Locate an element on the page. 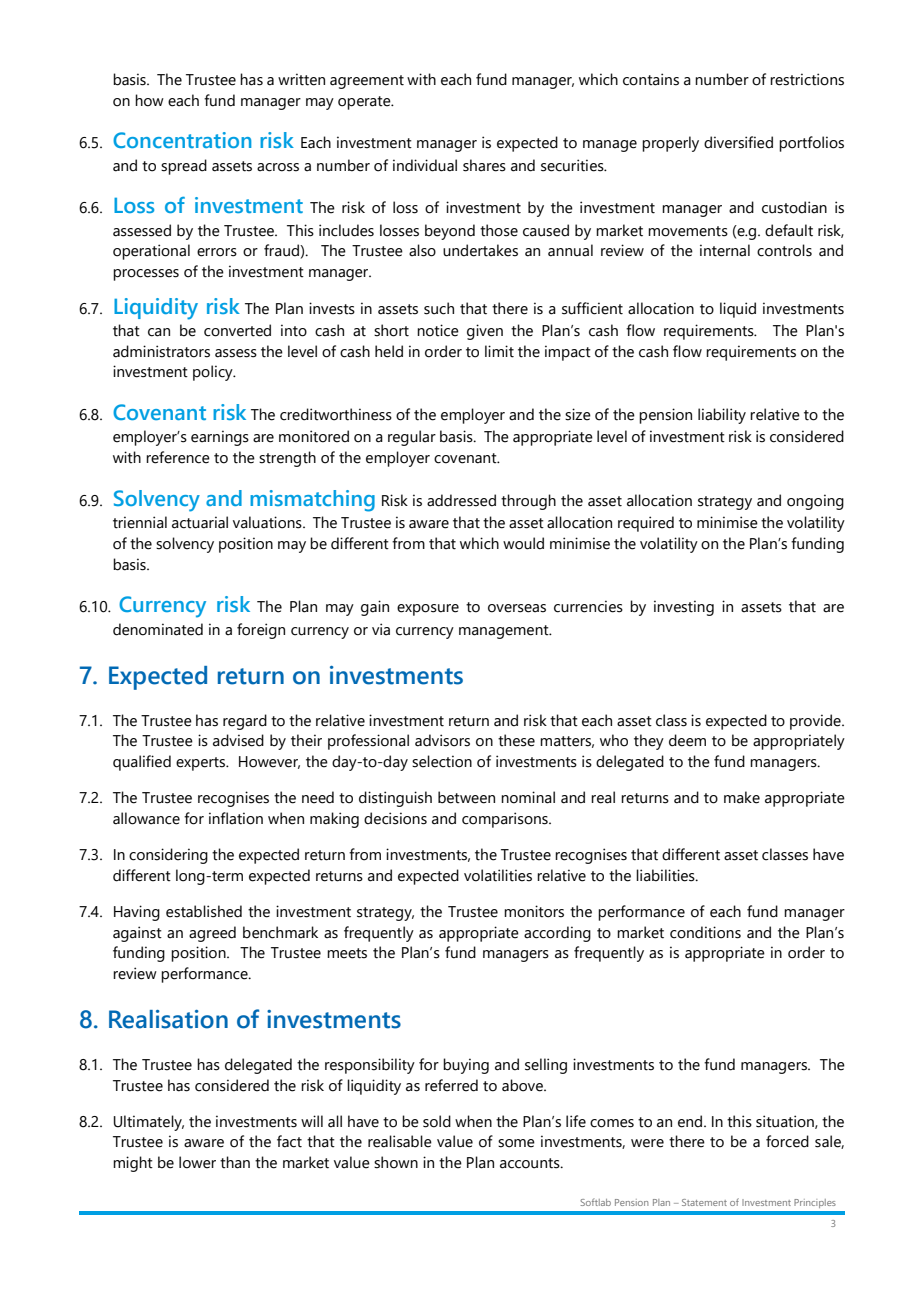 This document has height=1308, width=924. diversified is located at coordinates (738, 142).
